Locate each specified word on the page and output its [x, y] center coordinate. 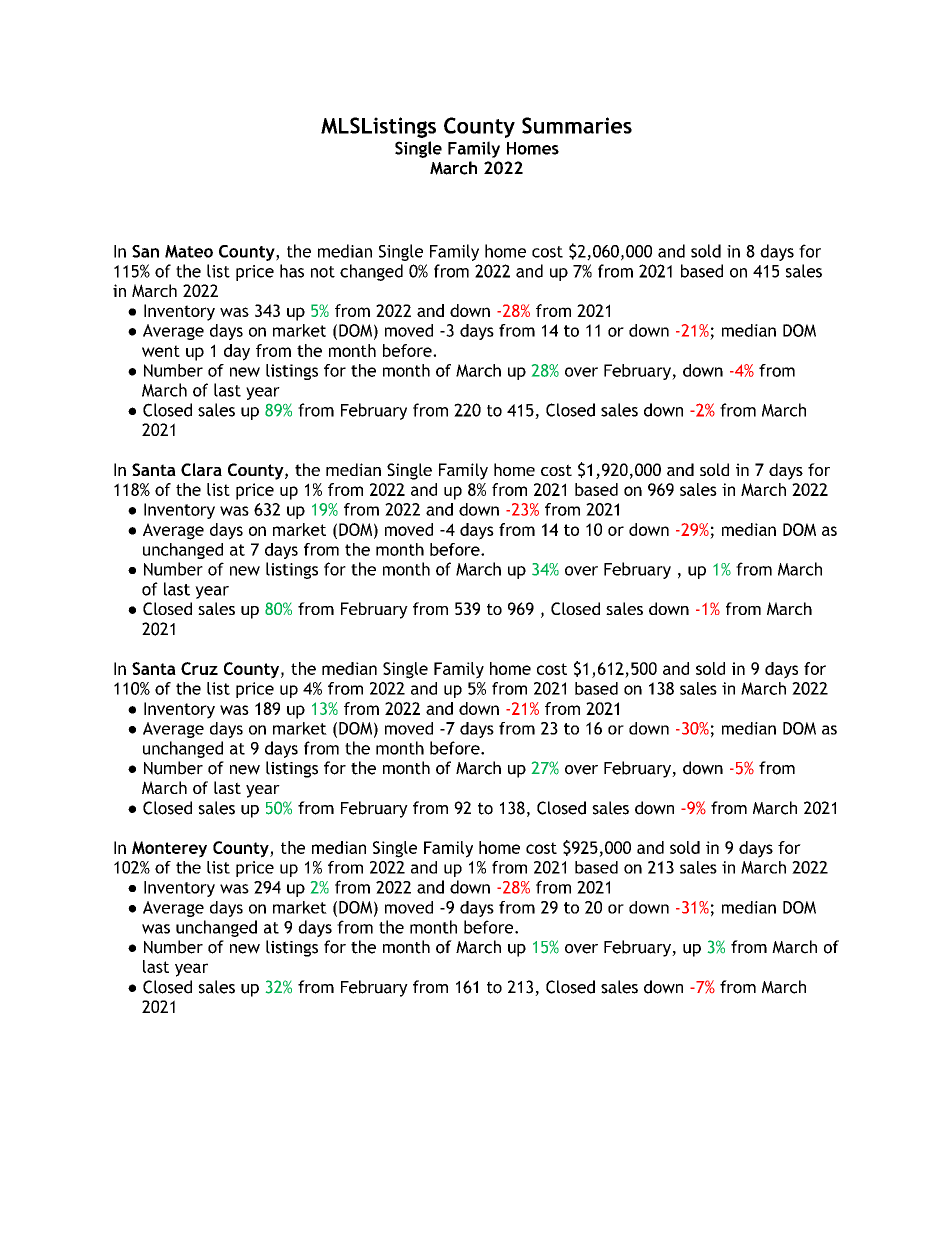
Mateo [189, 251]
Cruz [199, 668]
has [292, 271]
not [323, 272]
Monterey [169, 849]
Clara [201, 469]
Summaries [577, 125]
